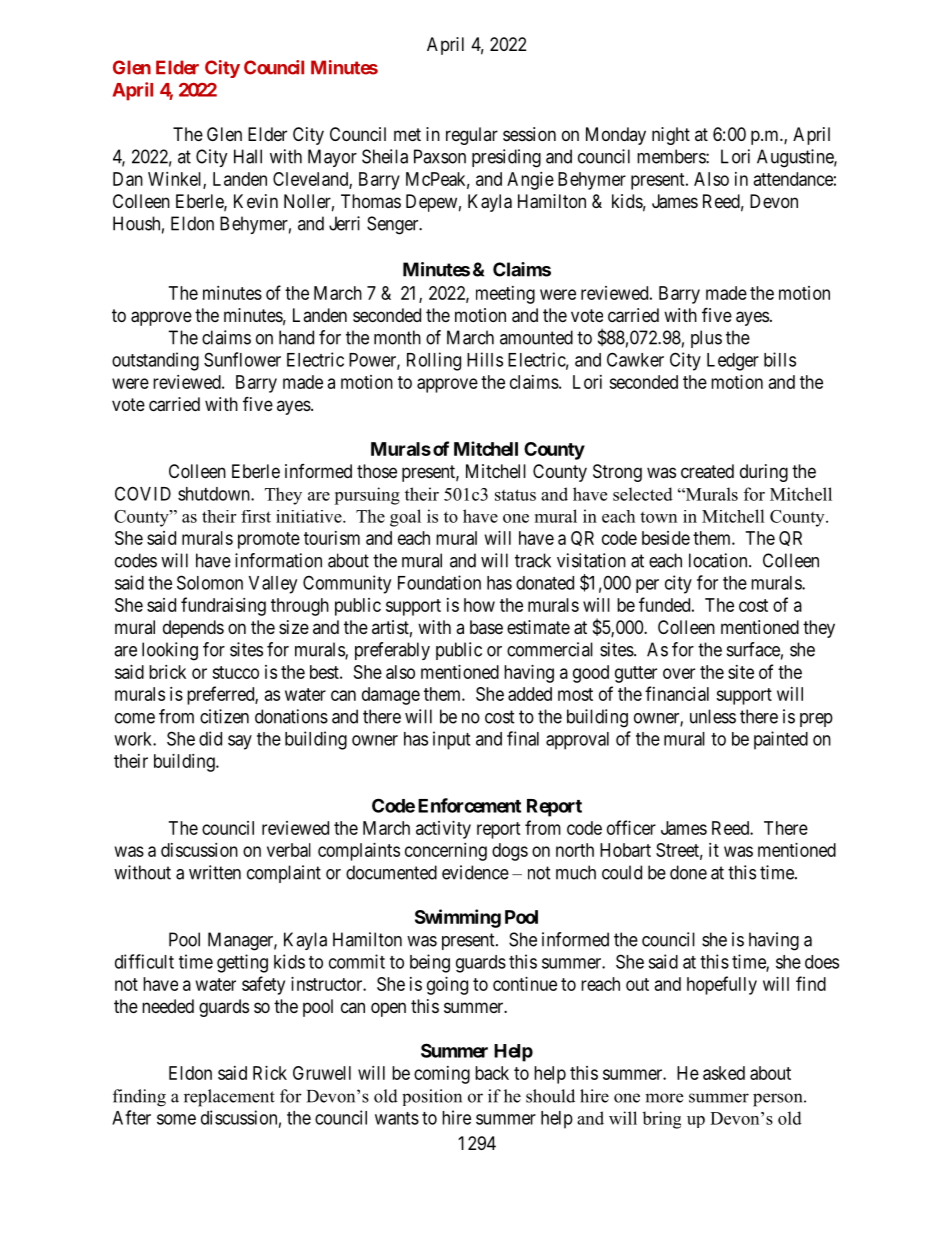 The image size is (952, 1233). What do you see at coordinates (248, 156) in the page?
I see `Hall` at bounding box center [248, 156].
